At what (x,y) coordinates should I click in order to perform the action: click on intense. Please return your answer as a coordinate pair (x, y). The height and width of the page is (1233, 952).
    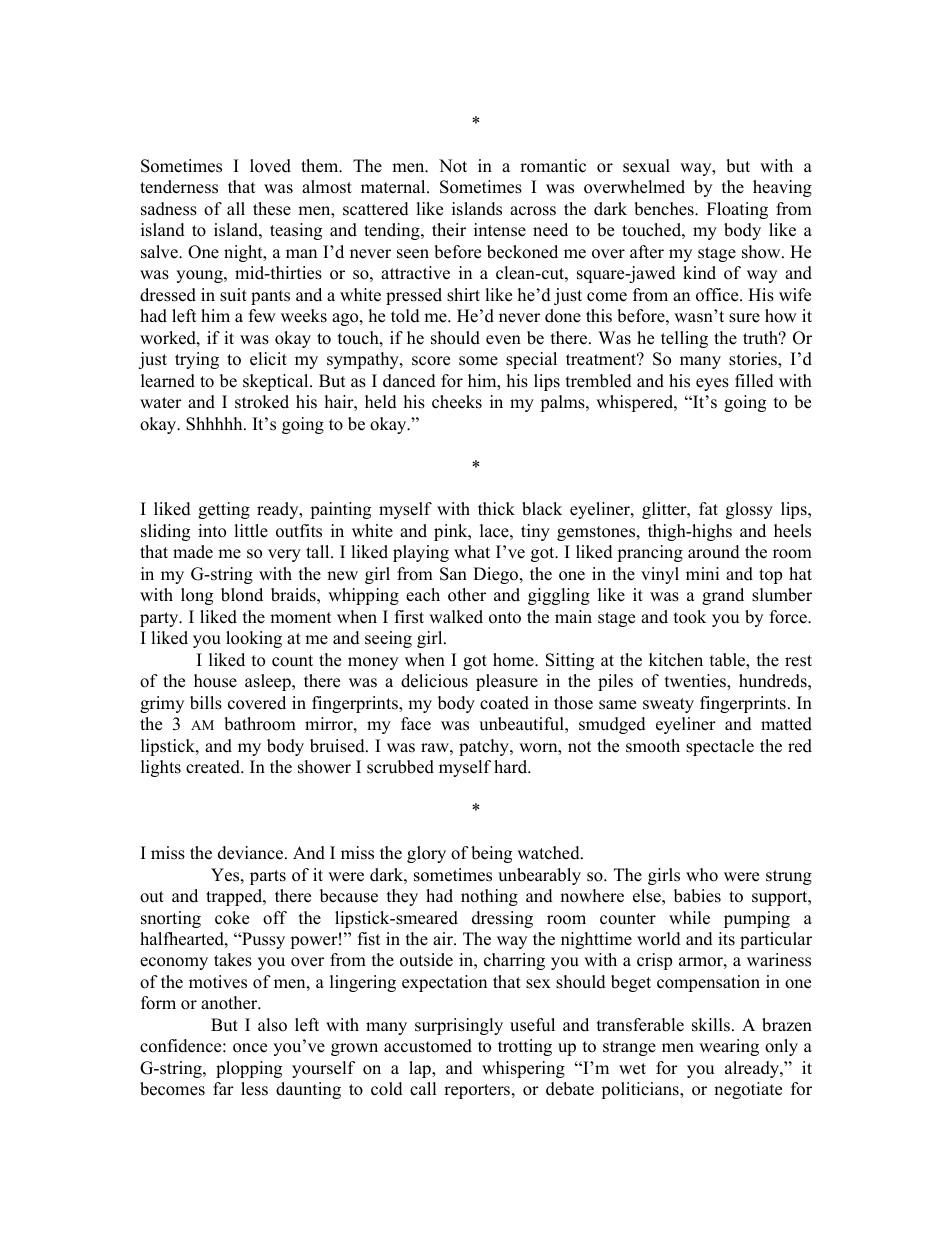
    Looking at the image, I should click on (500, 230).
